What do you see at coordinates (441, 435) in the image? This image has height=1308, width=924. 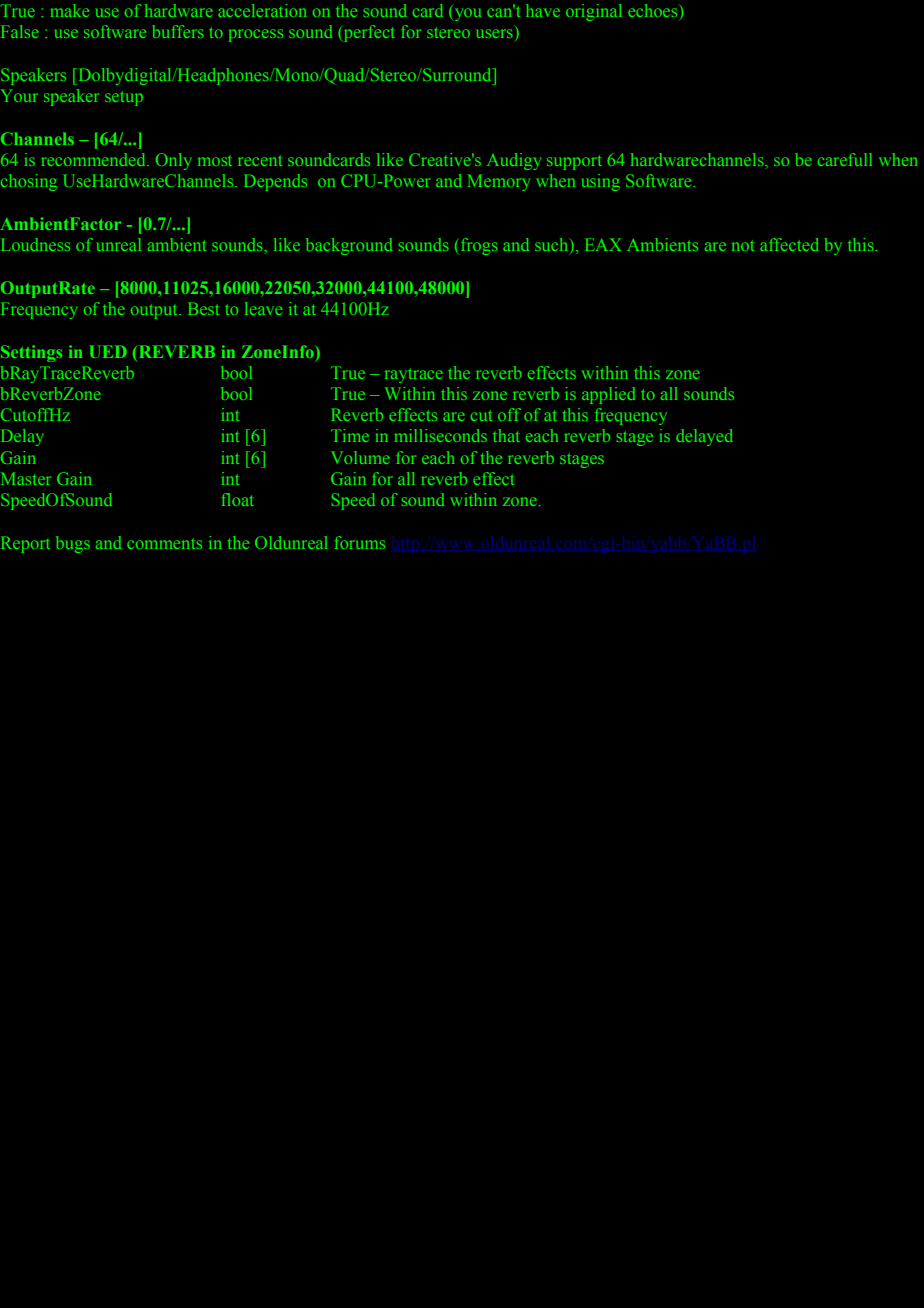 I see `milliseconds` at bounding box center [441, 435].
